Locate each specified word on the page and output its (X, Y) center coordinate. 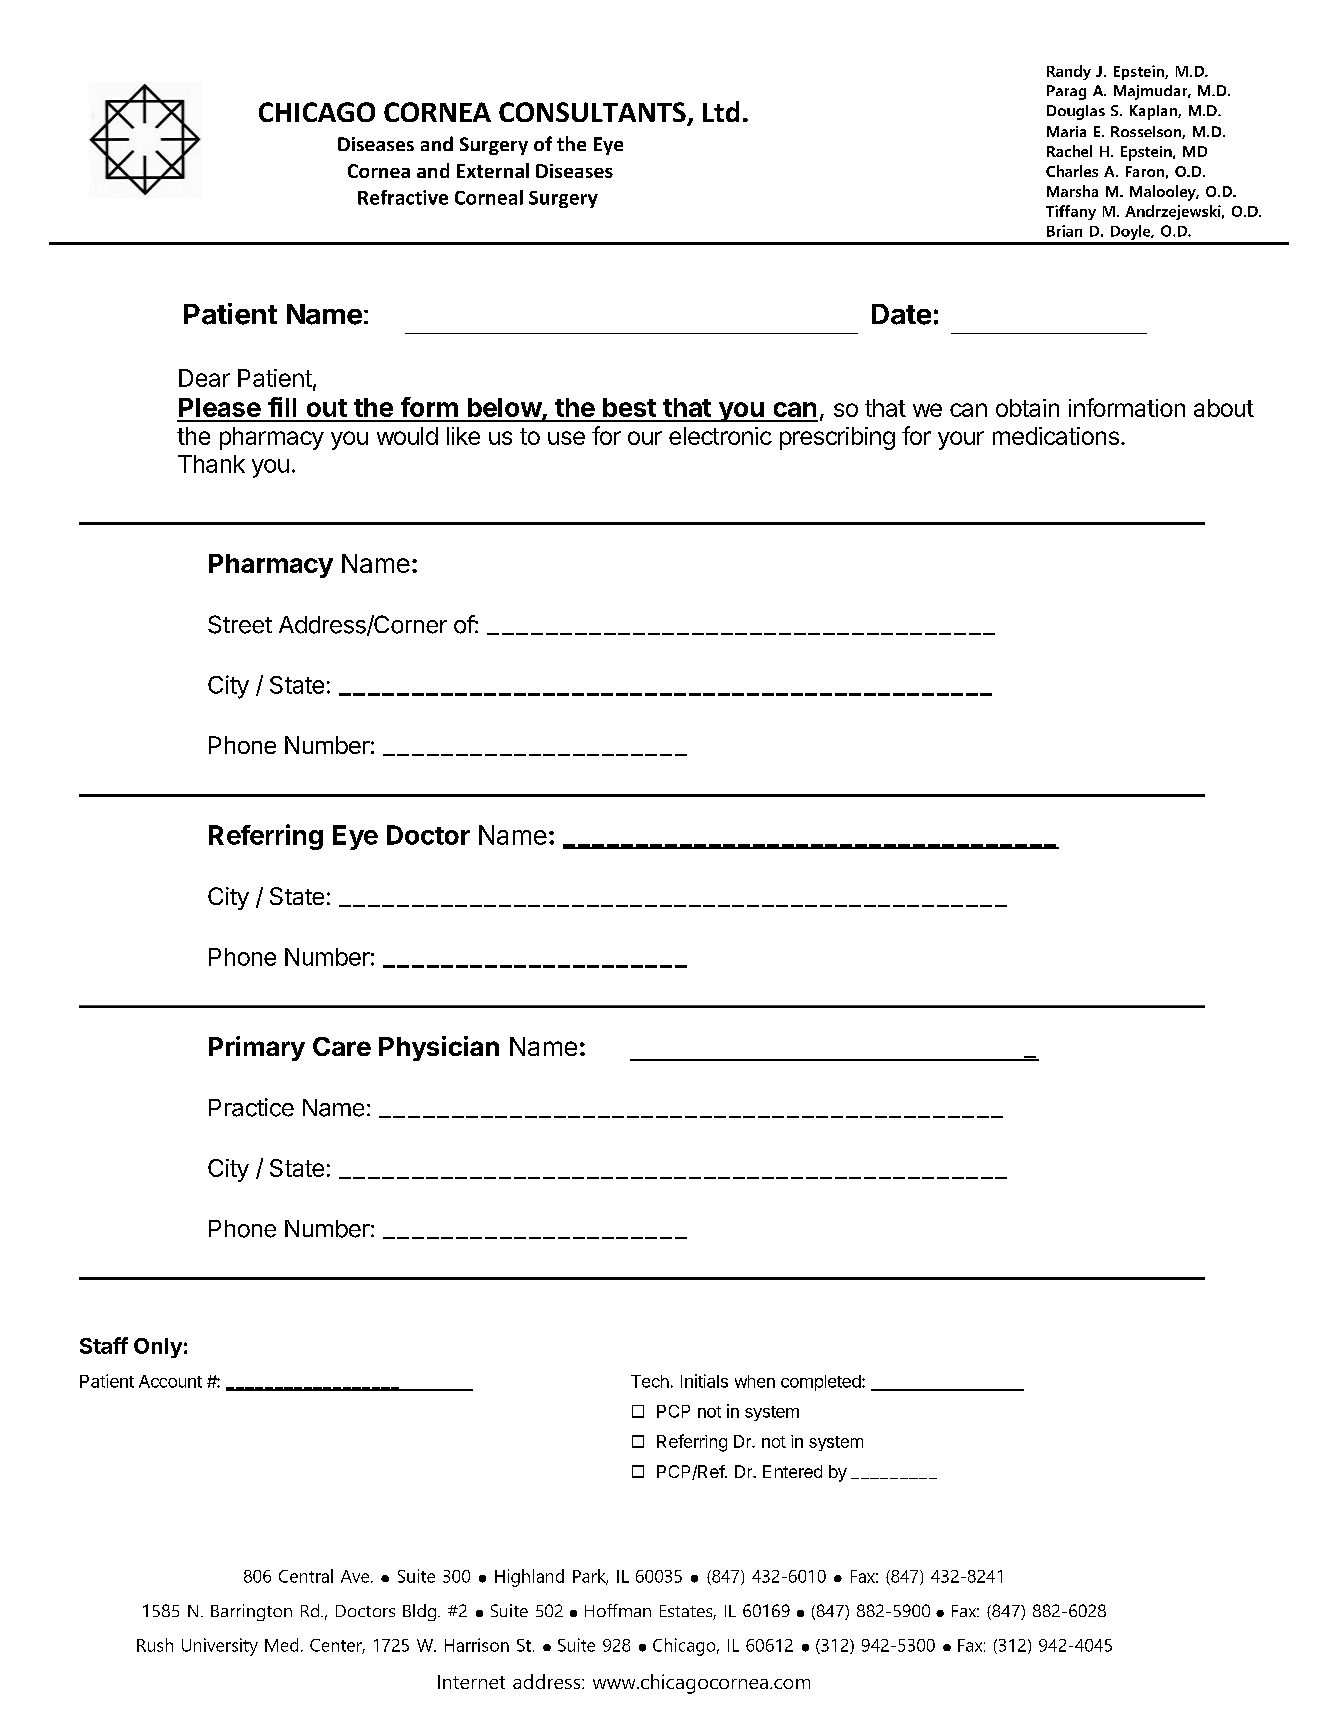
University (220, 1647)
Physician (439, 1048)
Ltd (721, 111)
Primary (257, 1048)
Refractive (403, 197)
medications (1056, 436)
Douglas (1076, 112)
